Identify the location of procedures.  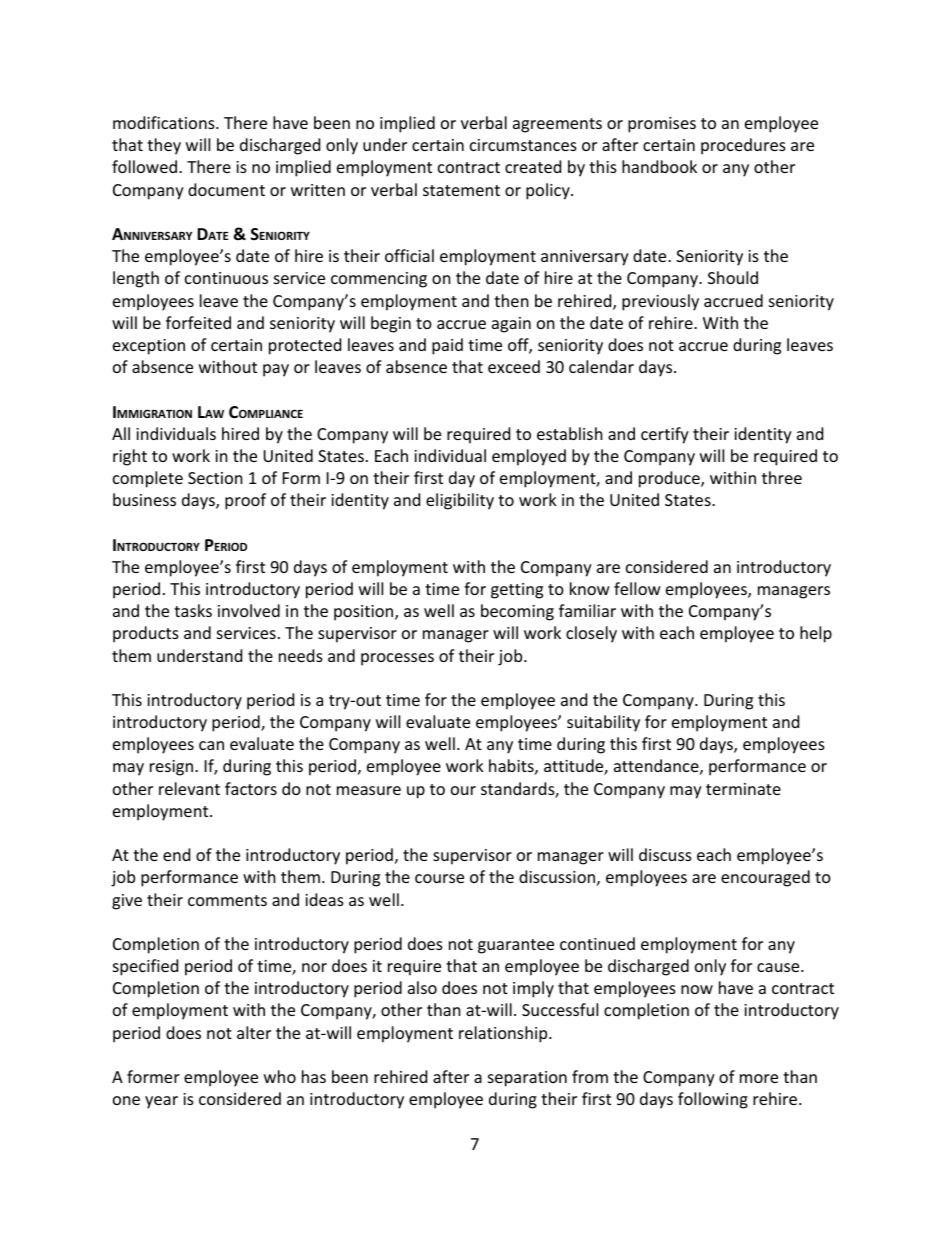
(743, 146).
